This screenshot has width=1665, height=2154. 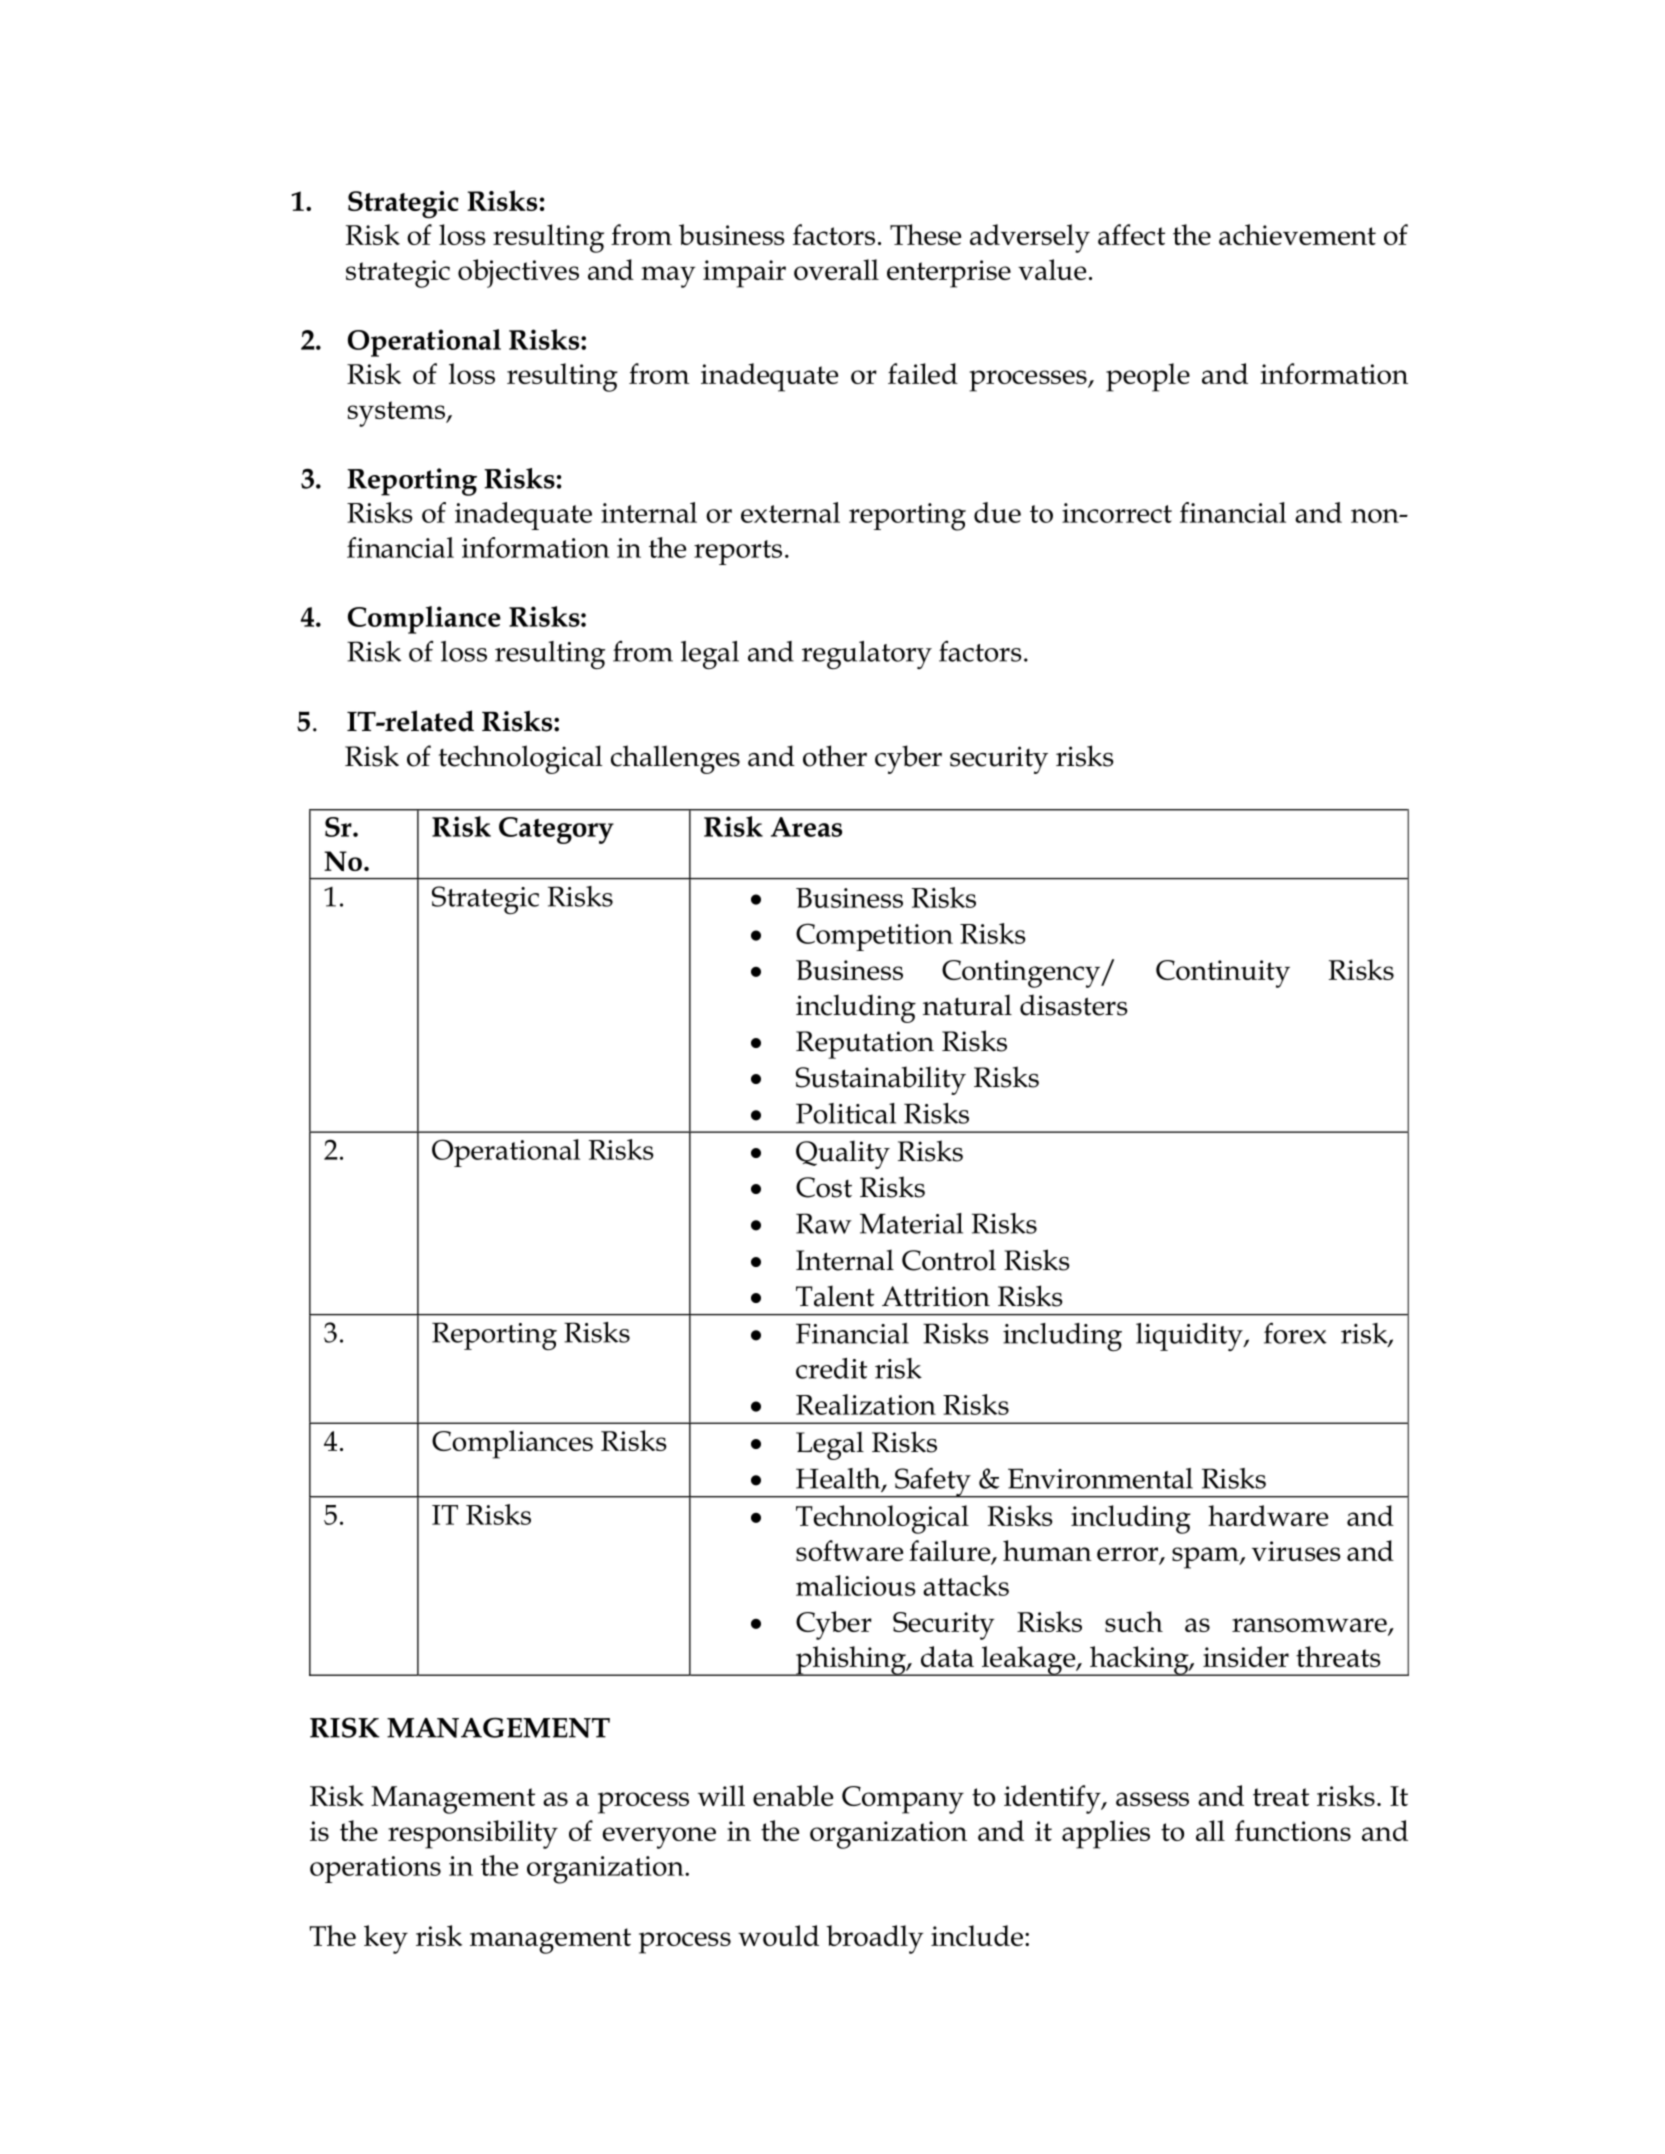 I want to click on Category, so click(x=556, y=830).
